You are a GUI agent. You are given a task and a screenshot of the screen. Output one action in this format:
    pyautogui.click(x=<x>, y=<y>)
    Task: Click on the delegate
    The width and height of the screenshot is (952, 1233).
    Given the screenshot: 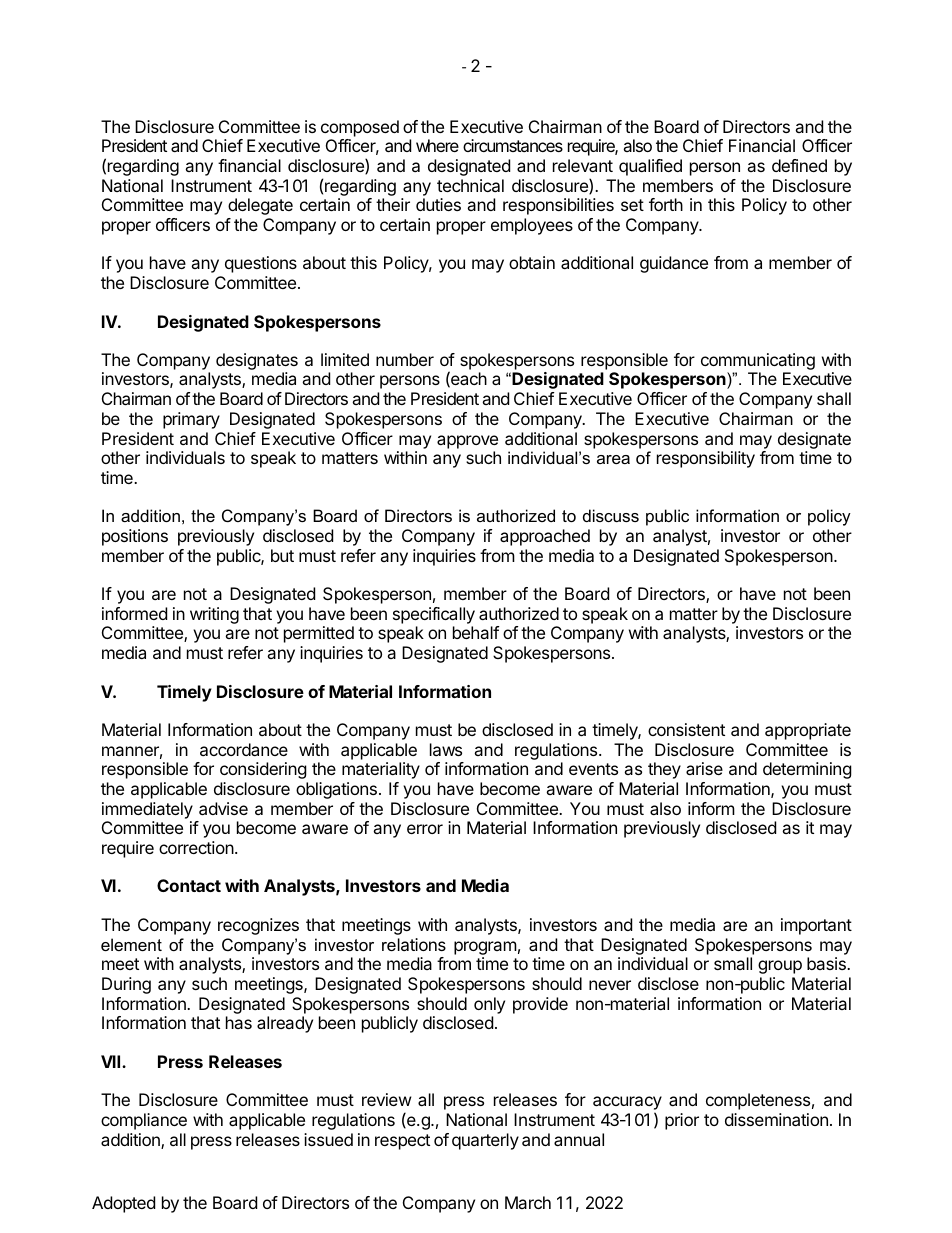 What is the action you would take?
    pyautogui.click(x=260, y=206)
